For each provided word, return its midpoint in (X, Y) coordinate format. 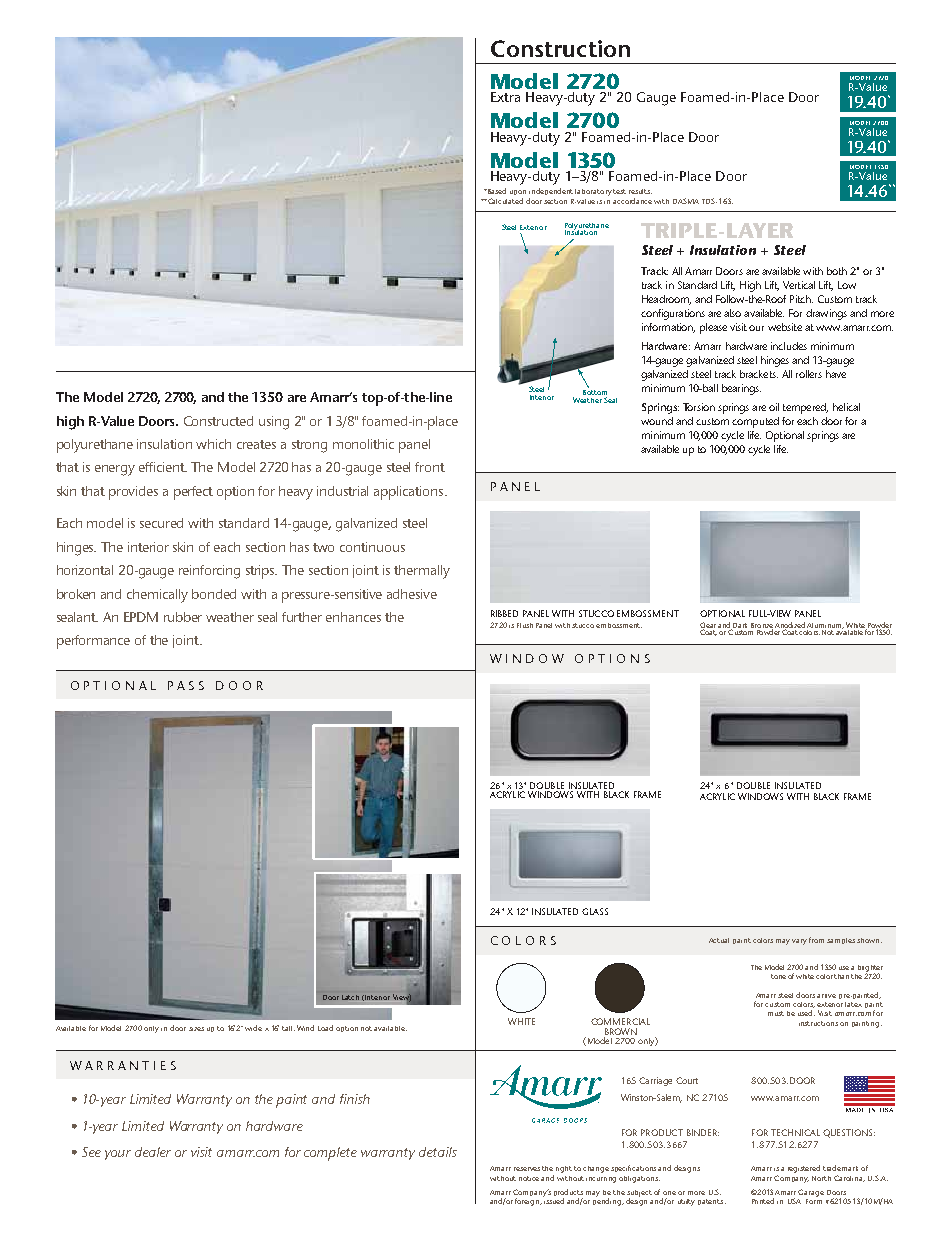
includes (789, 346)
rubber (183, 617)
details (438, 1152)
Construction (560, 48)
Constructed (218, 421)
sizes (196, 1029)
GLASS (595, 911)
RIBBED (504, 613)
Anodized (790, 626)
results (640, 191)
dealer (153, 1152)
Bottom (595, 392)
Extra (505, 97)
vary (799, 942)
